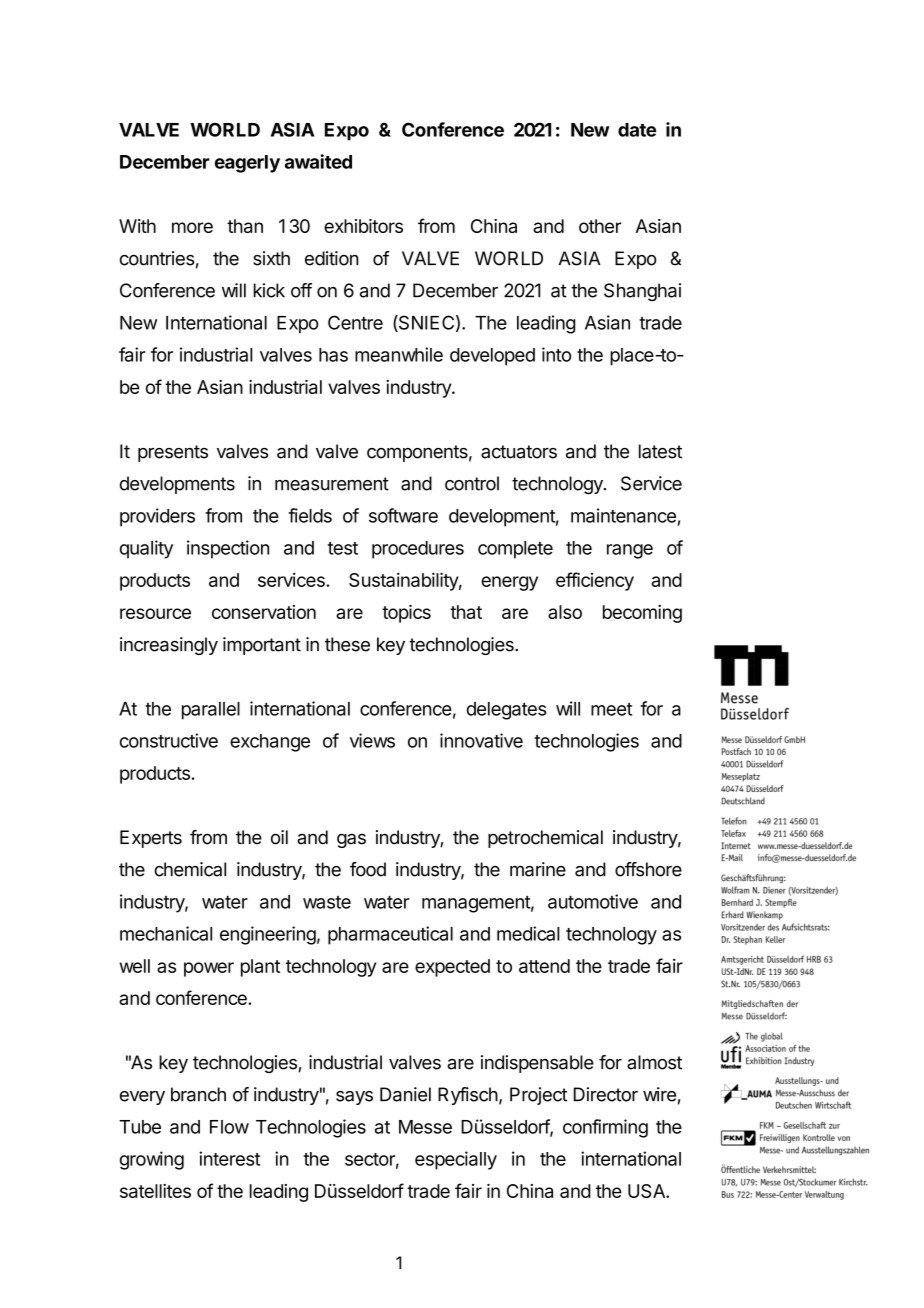  Describe the element at coordinates (247, 164) in the screenshot. I see `eagerly` at that location.
